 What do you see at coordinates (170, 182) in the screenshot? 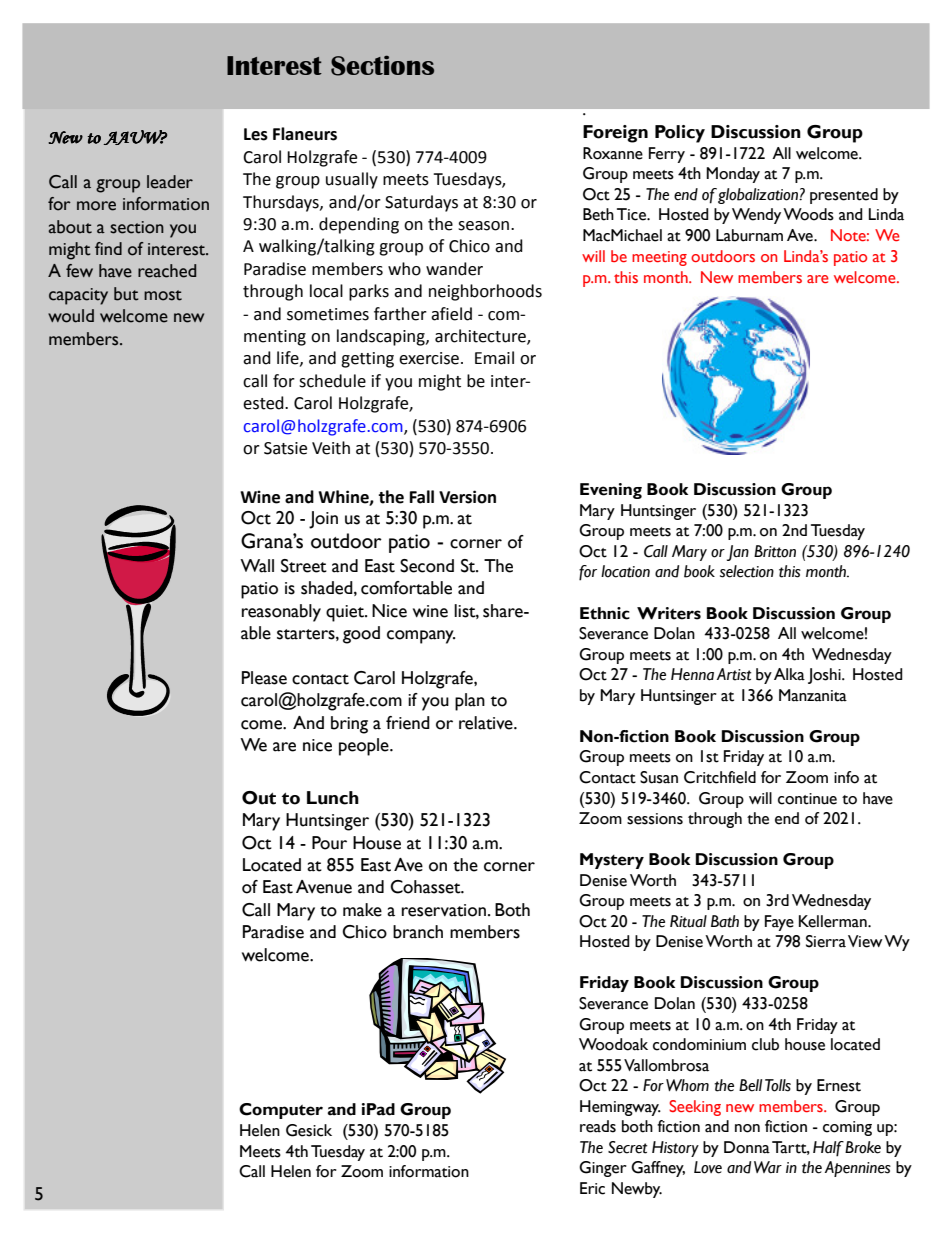
I see `leader` at bounding box center [170, 182].
